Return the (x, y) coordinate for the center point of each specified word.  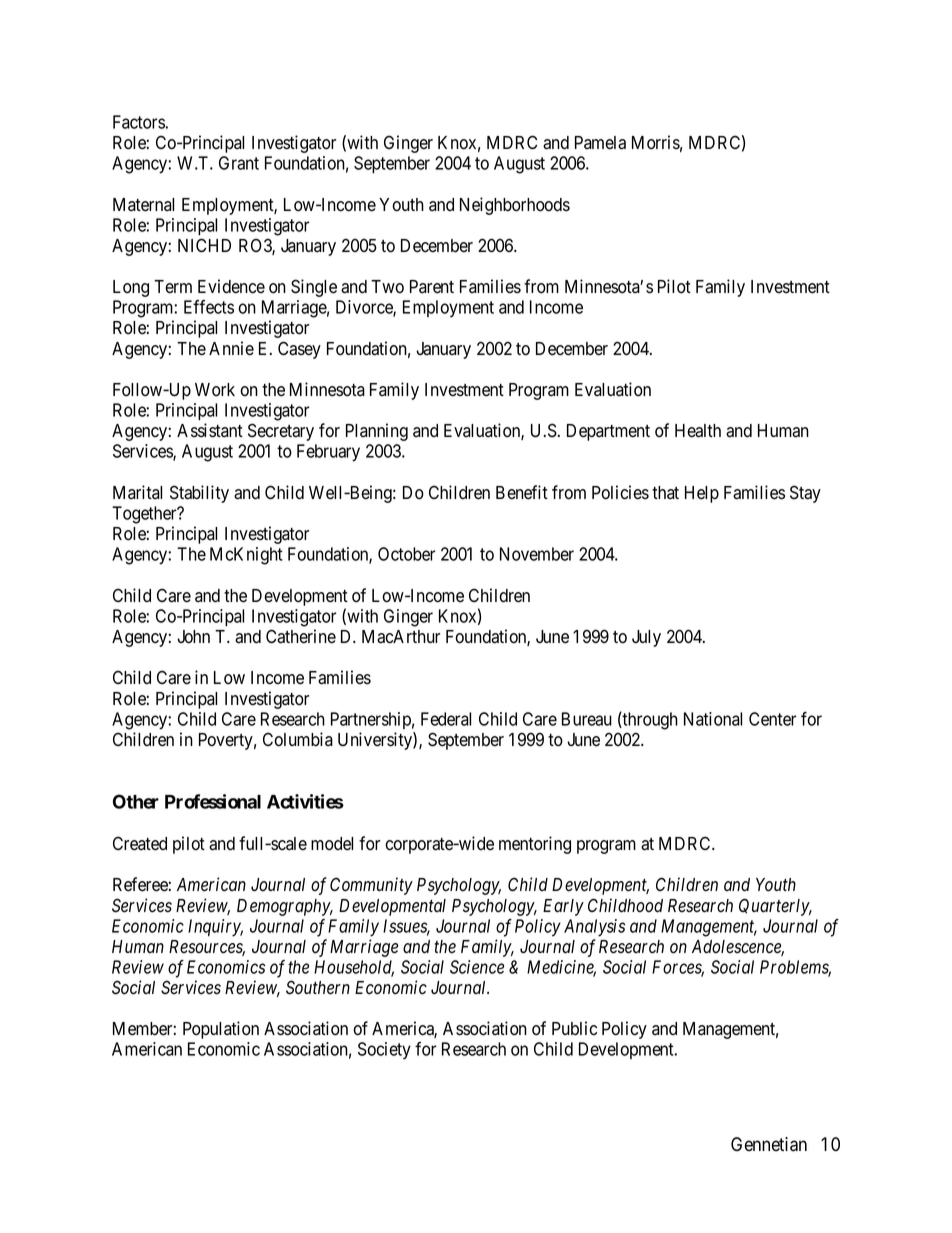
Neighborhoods (515, 206)
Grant (239, 163)
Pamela (600, 143)
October (406, 554)
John (193, 637)
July (646, 638)
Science (477, 967)
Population (221, 1030)
